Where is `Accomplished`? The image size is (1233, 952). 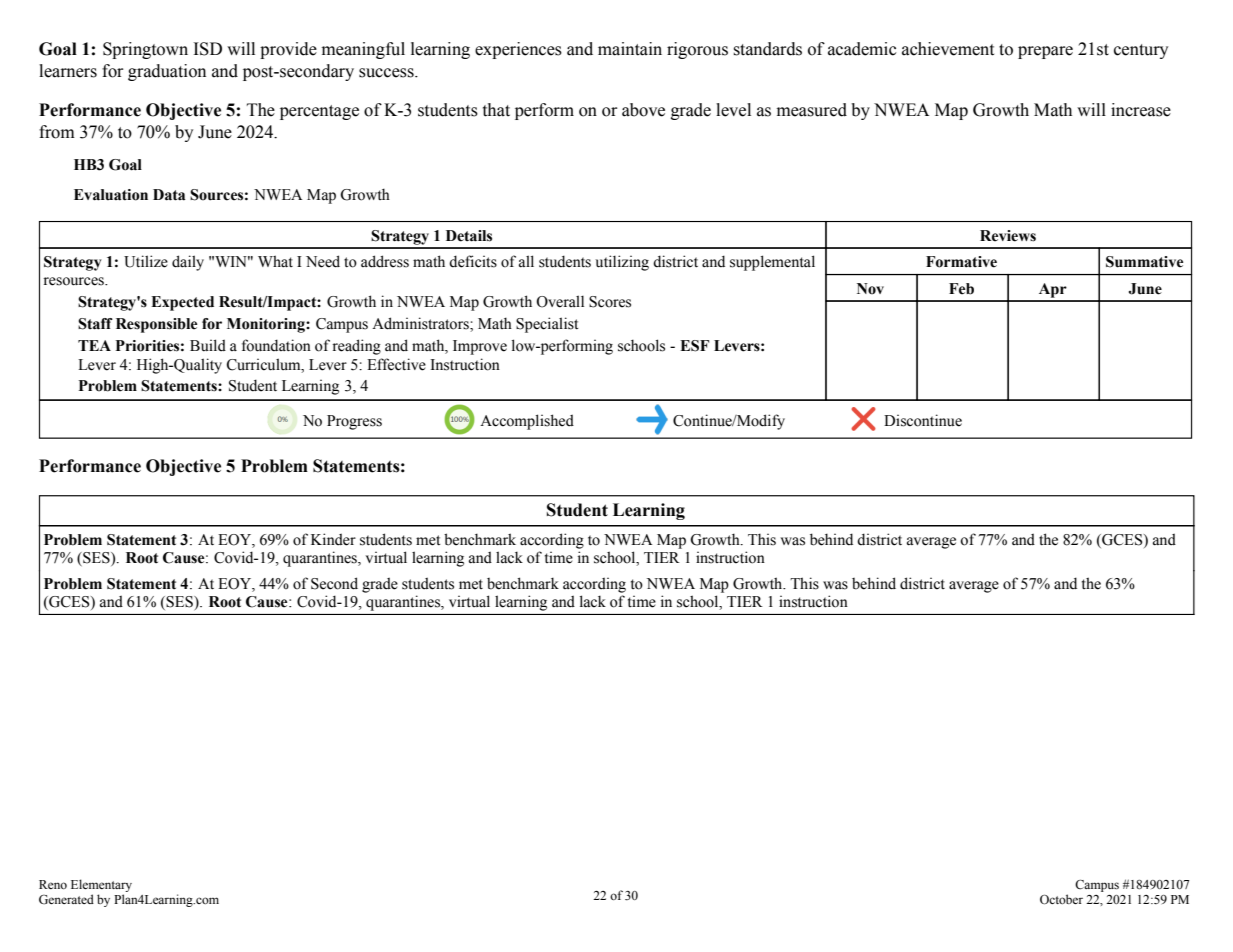 Accomplished is located at coordinates (527, 422).
